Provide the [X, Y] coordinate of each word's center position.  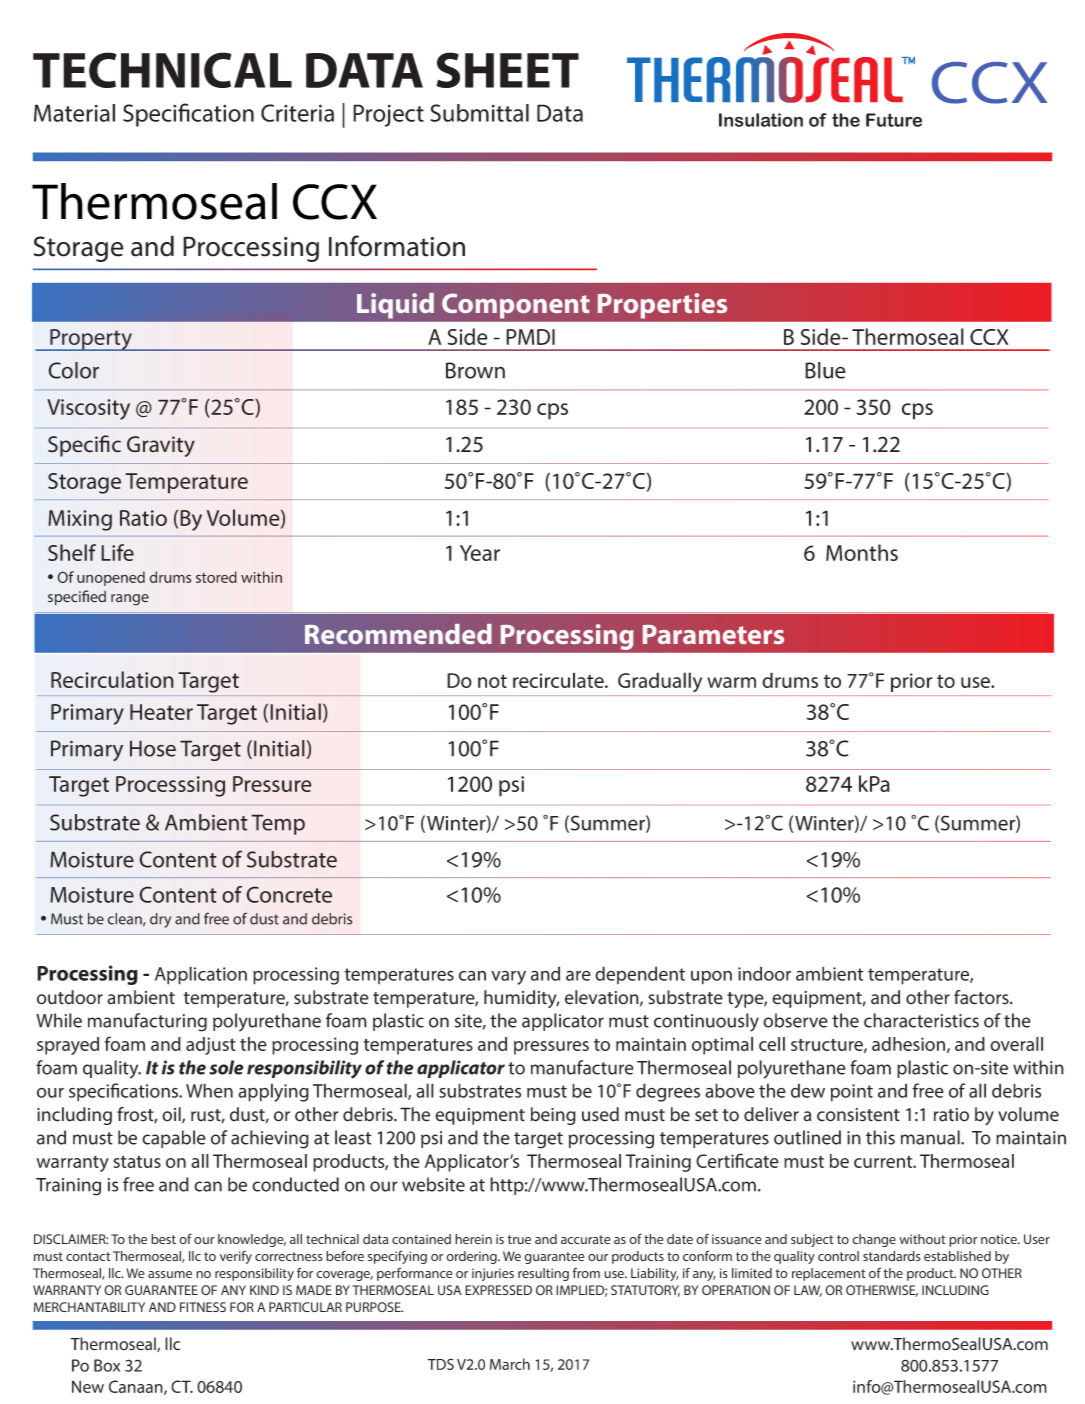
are [578, 975]
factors [982, 997]
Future [894, 120]
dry [160, 920]
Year [480, 553]
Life [117, 552]
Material [74, 113]
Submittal [479, 113]
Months [862, 552]
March [510, 1364]
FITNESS [203, 1307]
